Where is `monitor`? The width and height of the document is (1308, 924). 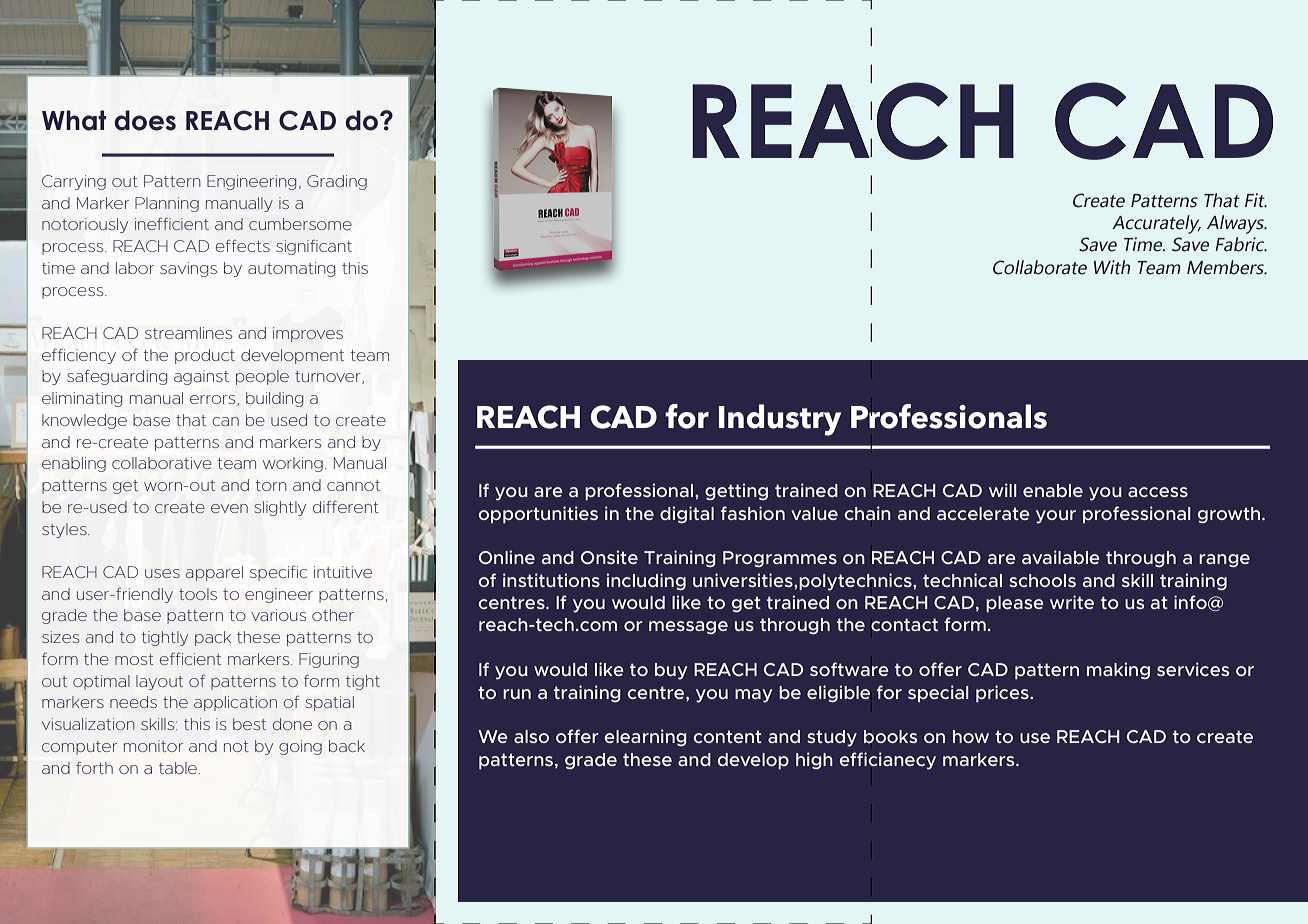
monitor is located at coordinates (153, 746).
